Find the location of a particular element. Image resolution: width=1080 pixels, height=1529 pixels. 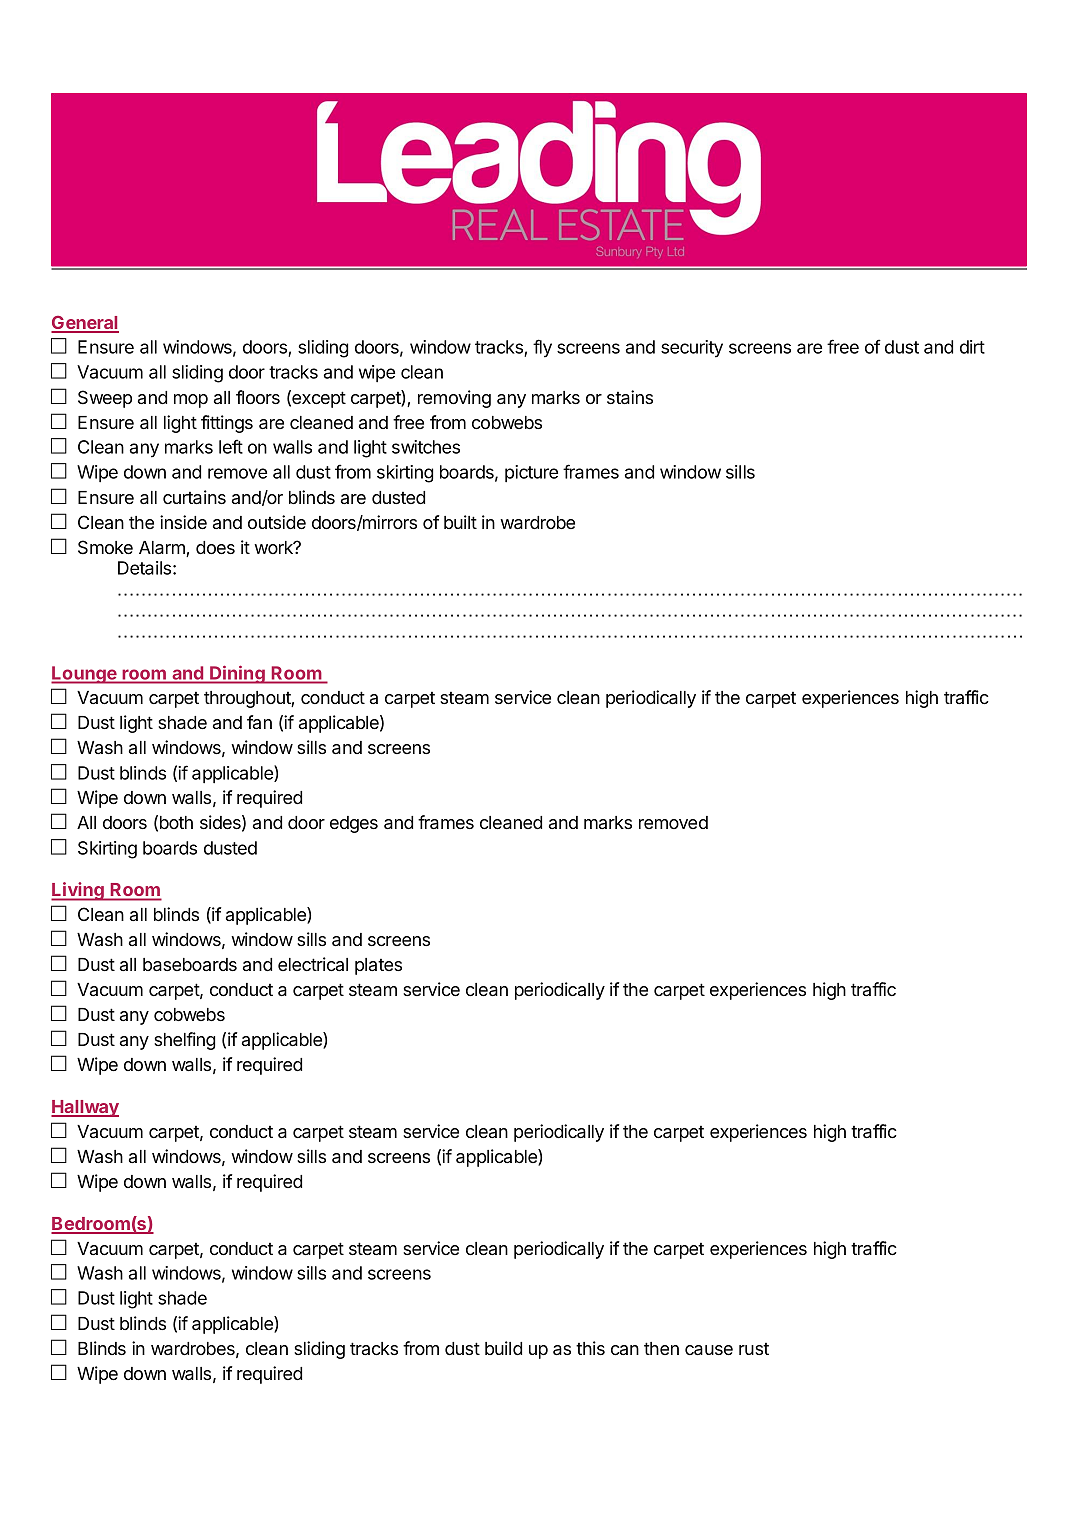

build is located at coordinates (503, 1348).
